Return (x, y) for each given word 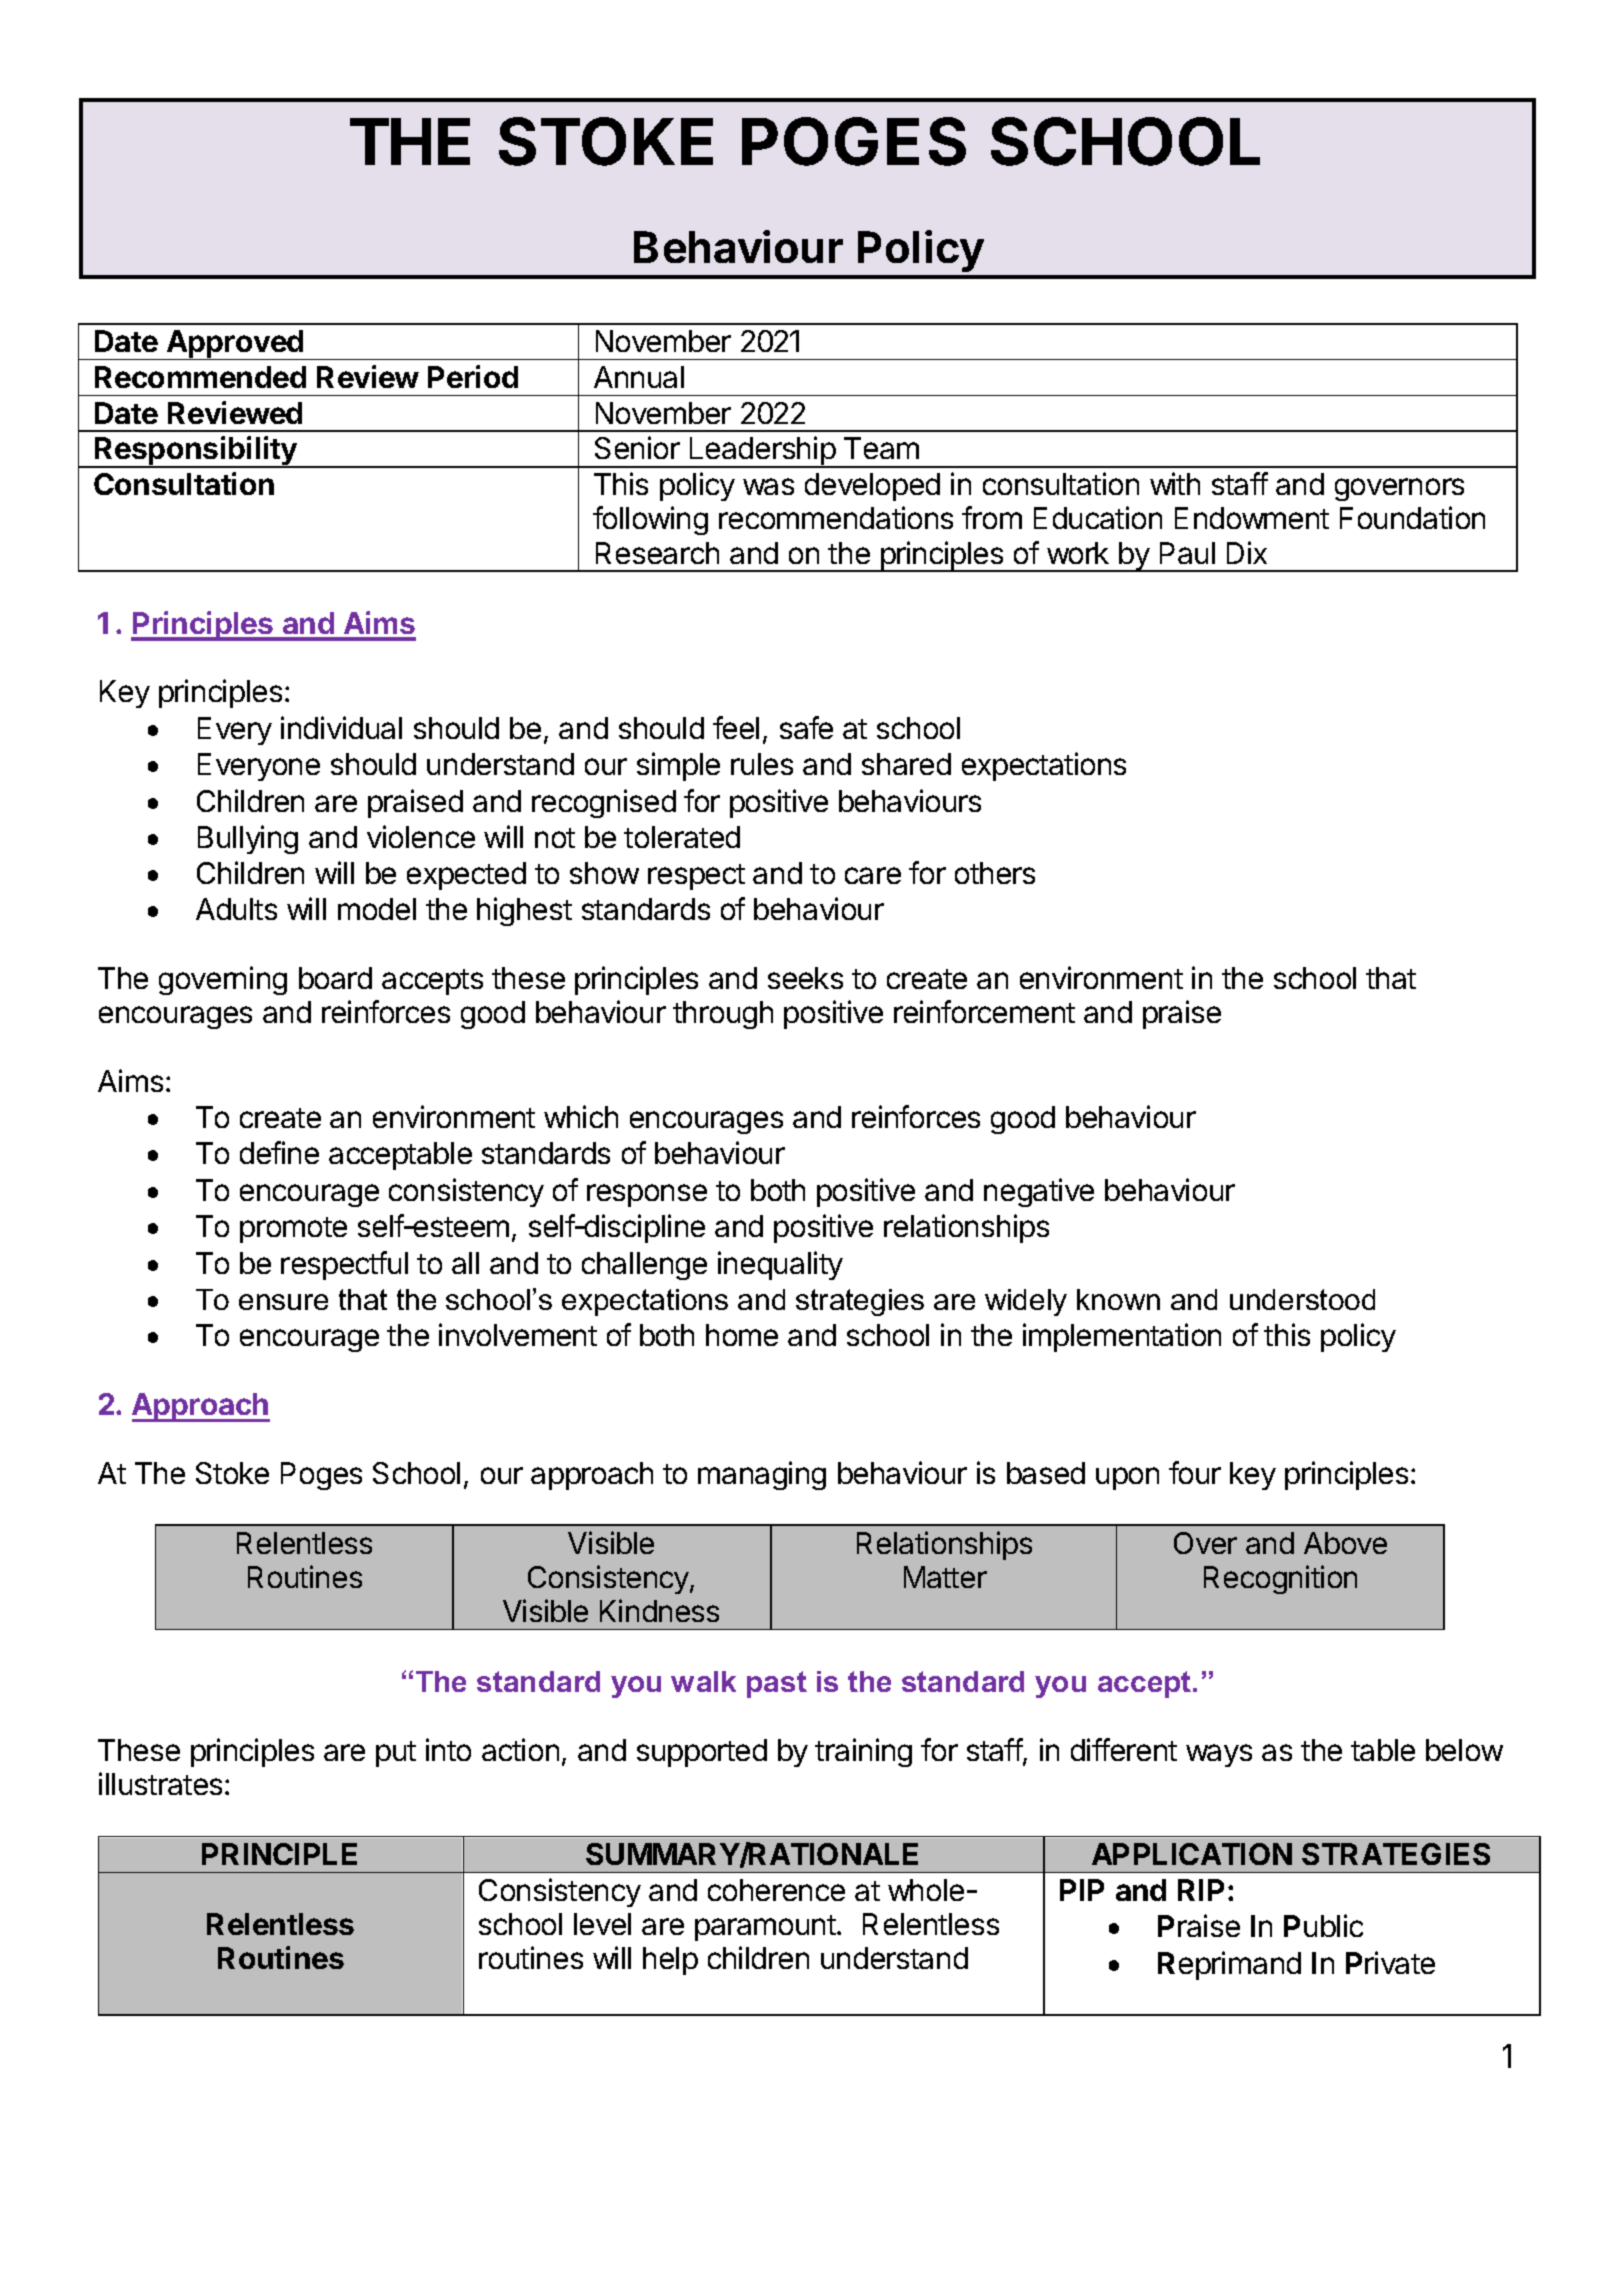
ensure (283, 1302)
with (1175, 483)
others (995, 873)
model (377, 909)
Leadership (762, 452)
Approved (235, 345)
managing (762, 1475)
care (873, 875)
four (1195, 1472)
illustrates (160, 1783)
